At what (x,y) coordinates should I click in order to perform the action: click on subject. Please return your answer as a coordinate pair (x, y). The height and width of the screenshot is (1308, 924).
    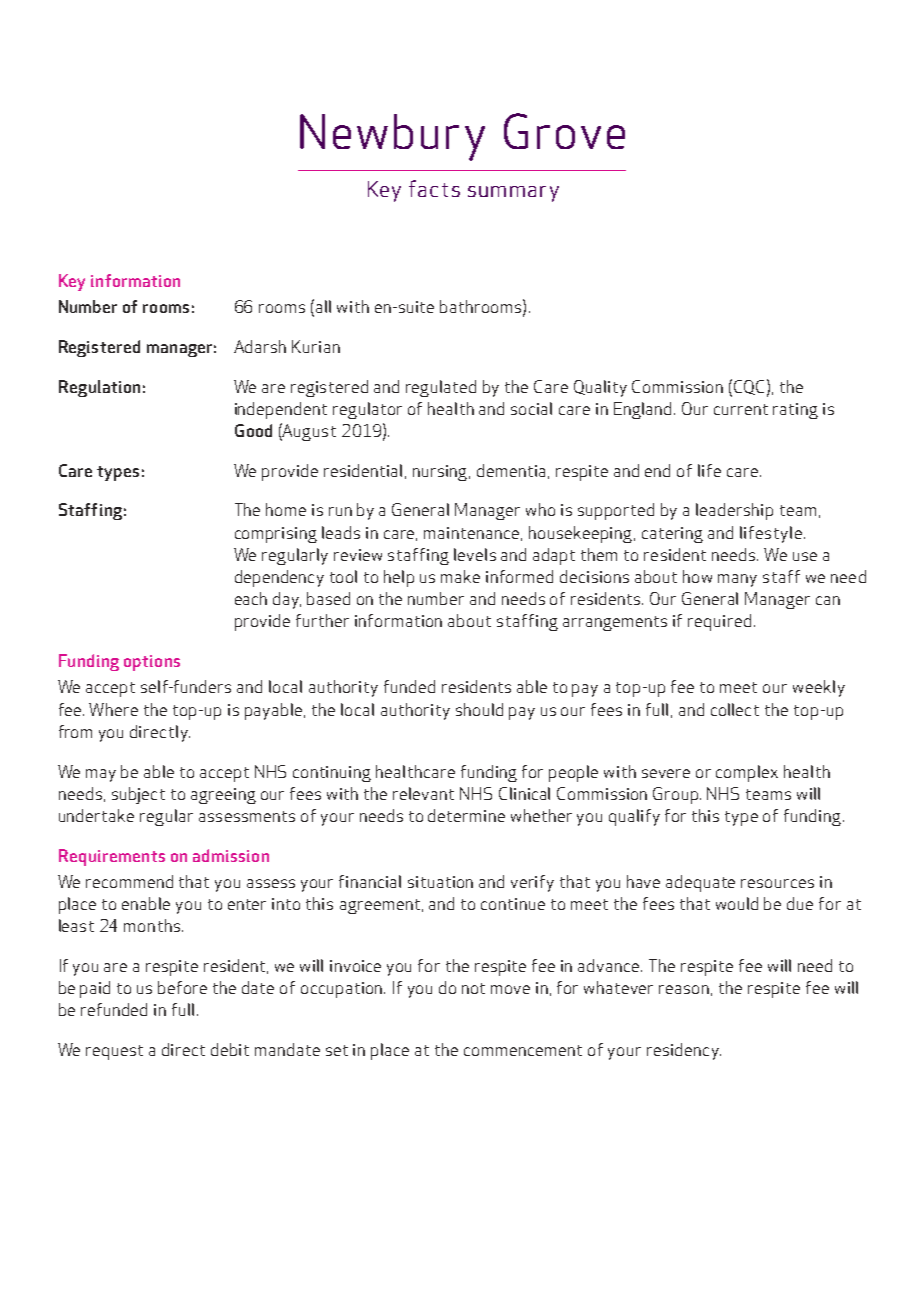
    Looking at the image, I should click on (138, 795).
